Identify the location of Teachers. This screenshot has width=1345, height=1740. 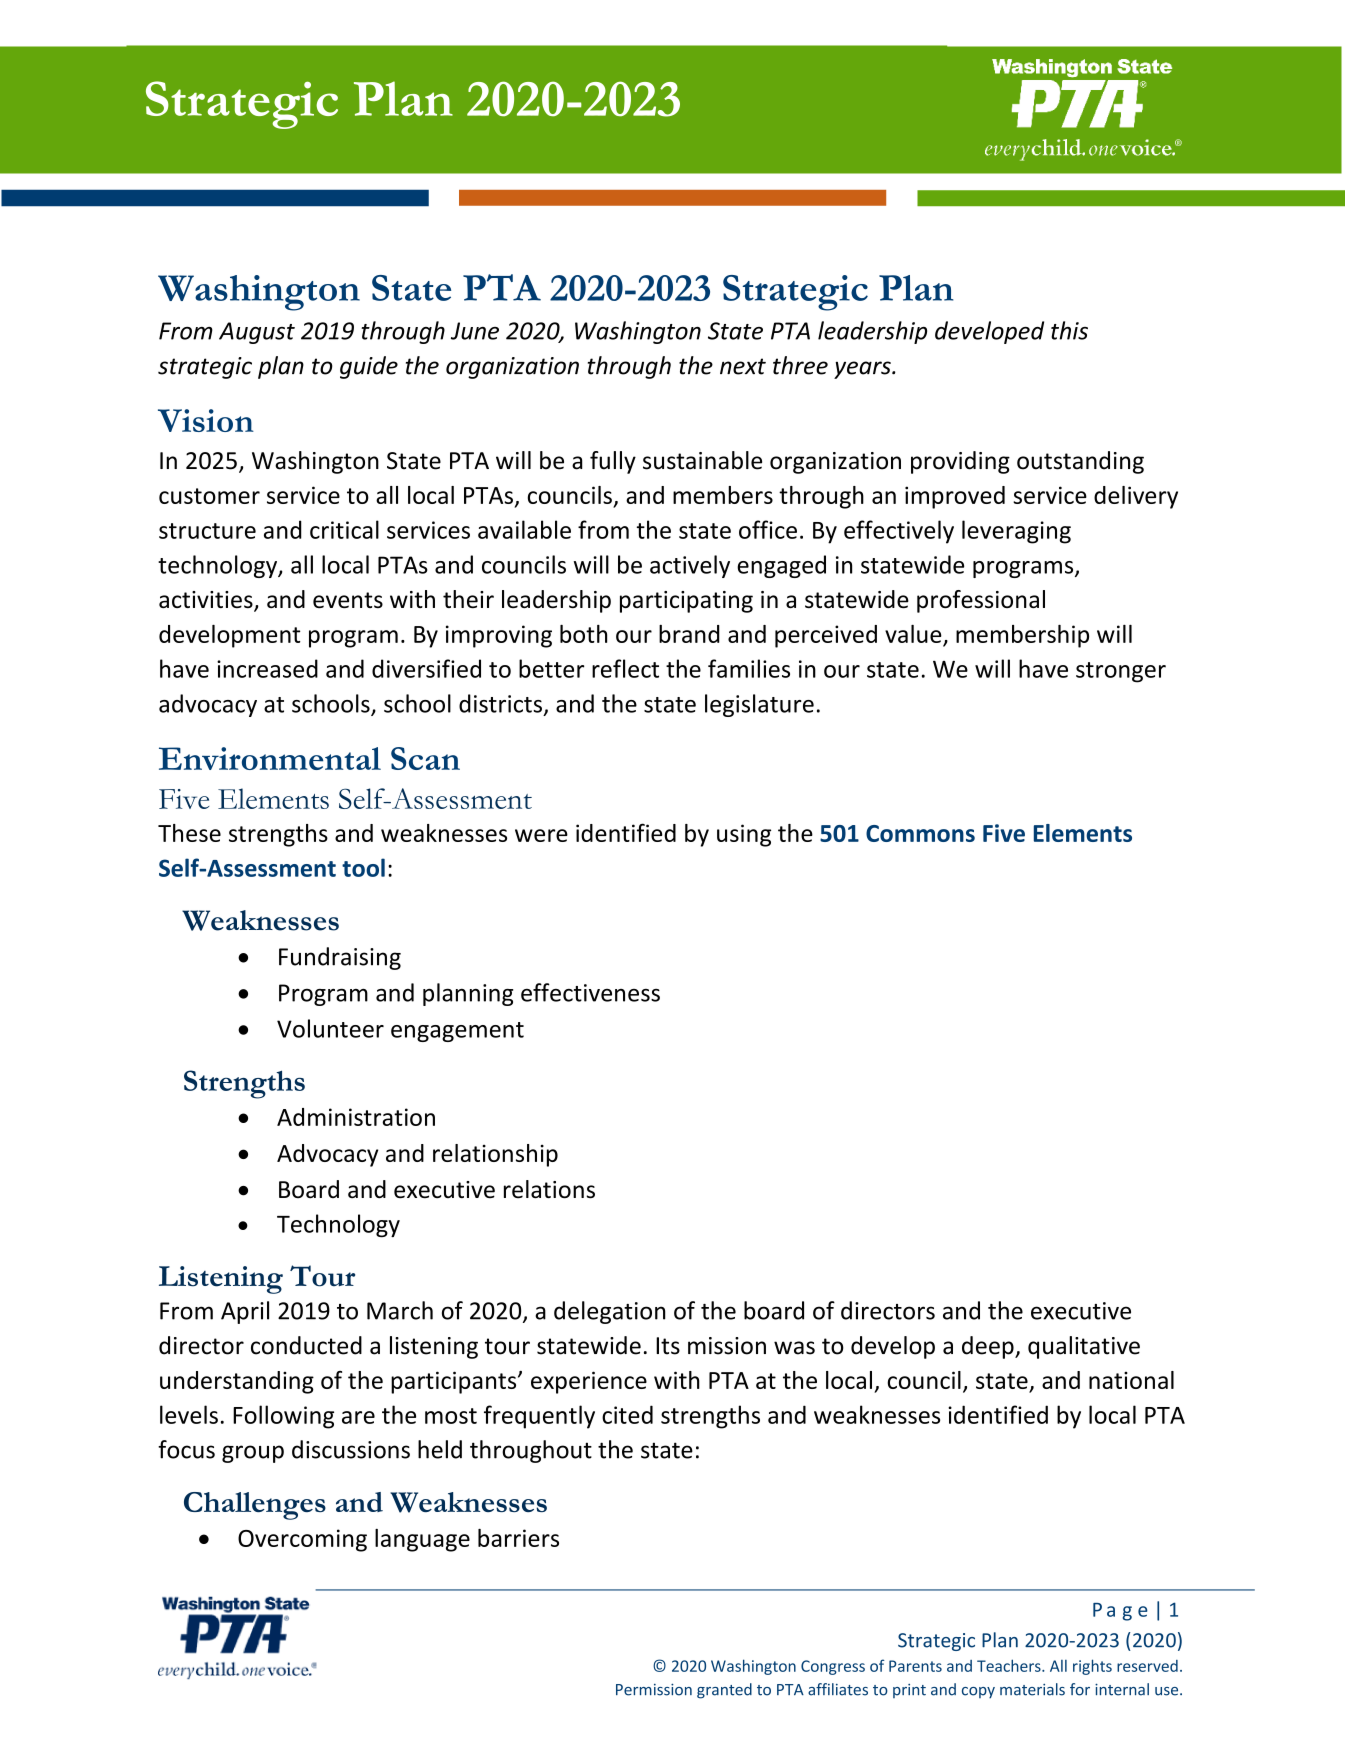
(1010, 1665).
